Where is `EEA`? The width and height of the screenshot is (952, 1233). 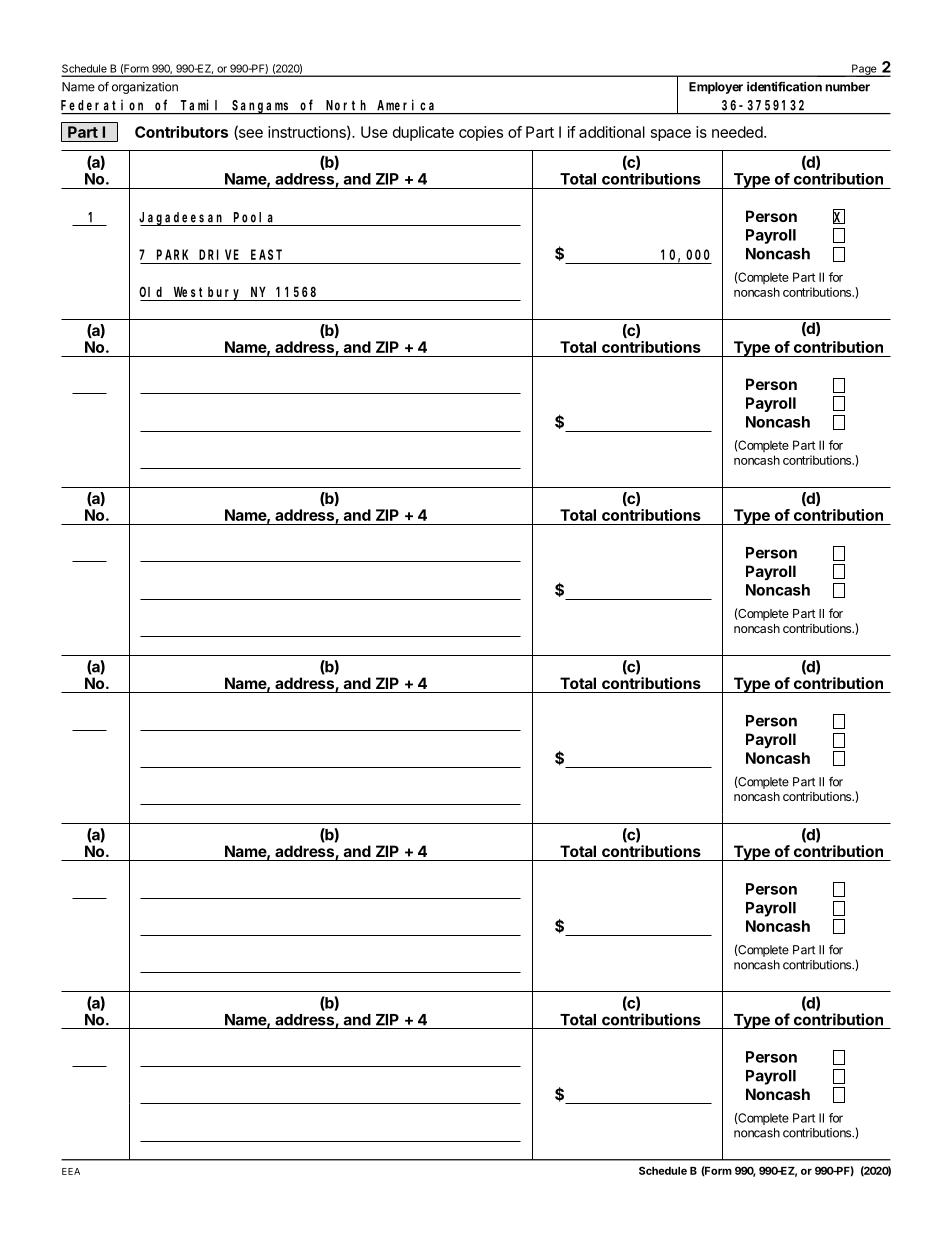
EEA is located at coordinates (71, 1171).
